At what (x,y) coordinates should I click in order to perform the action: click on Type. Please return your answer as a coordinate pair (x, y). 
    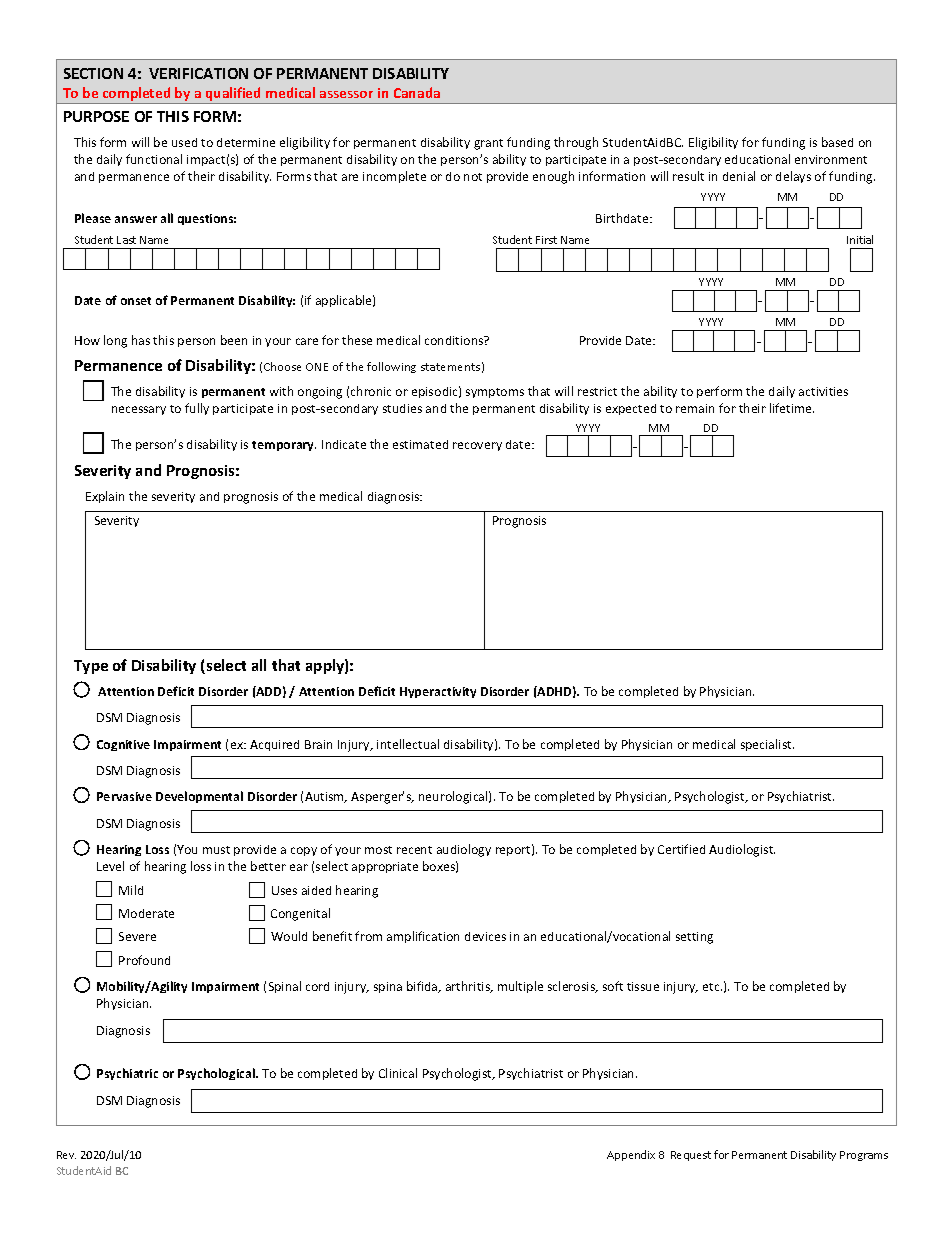
    Looking at the image, I should click on (91, 667).
